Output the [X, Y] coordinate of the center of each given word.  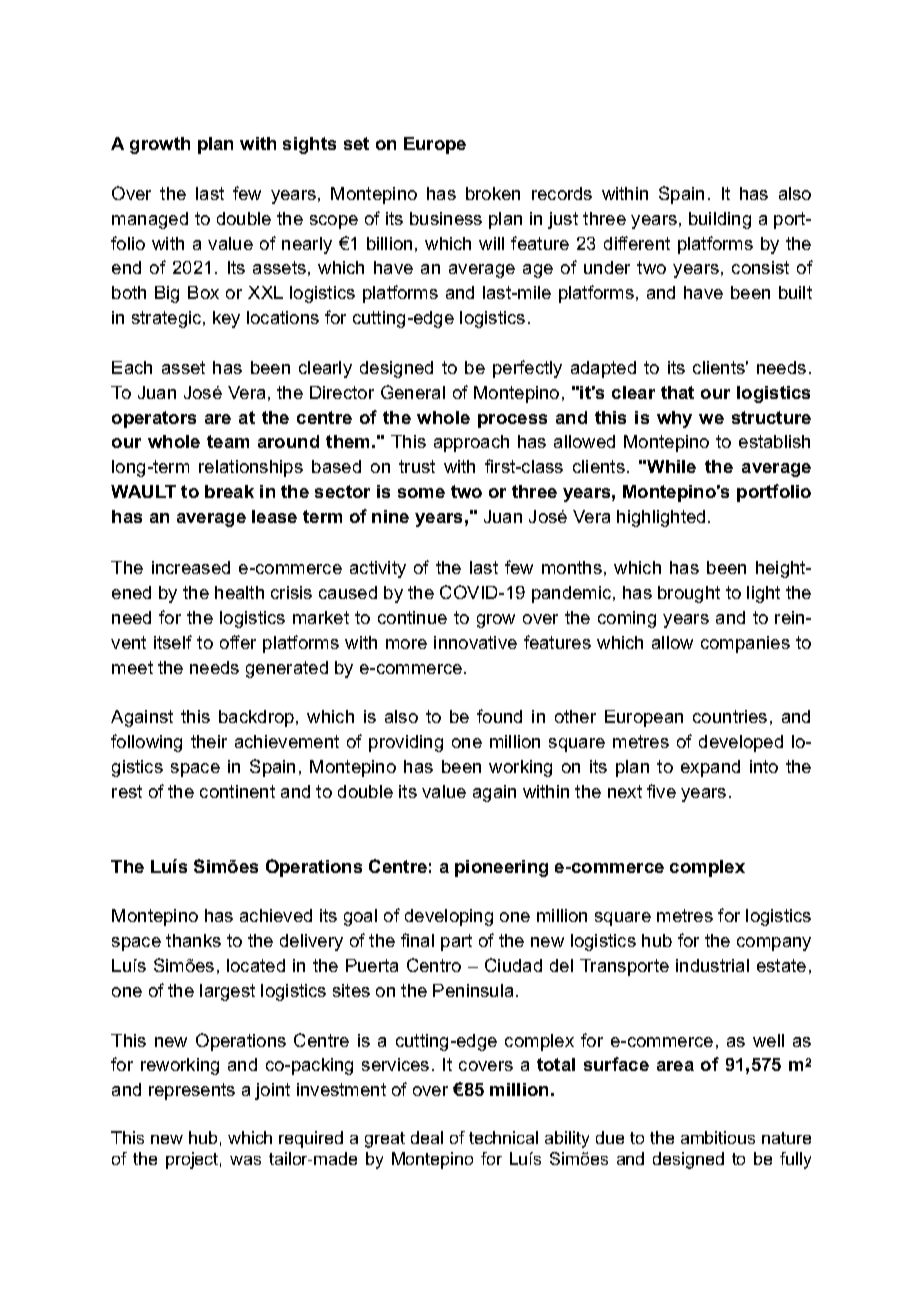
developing [449, 917]
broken [493, 193]
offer [238, 642]
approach [471, 443]
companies [745, 644]
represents [192, 1091]
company [774, 944]
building [720, 220]
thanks [193, 940]
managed [150, 220]
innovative [475, 642]
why [674, 419]
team [228, 441]
